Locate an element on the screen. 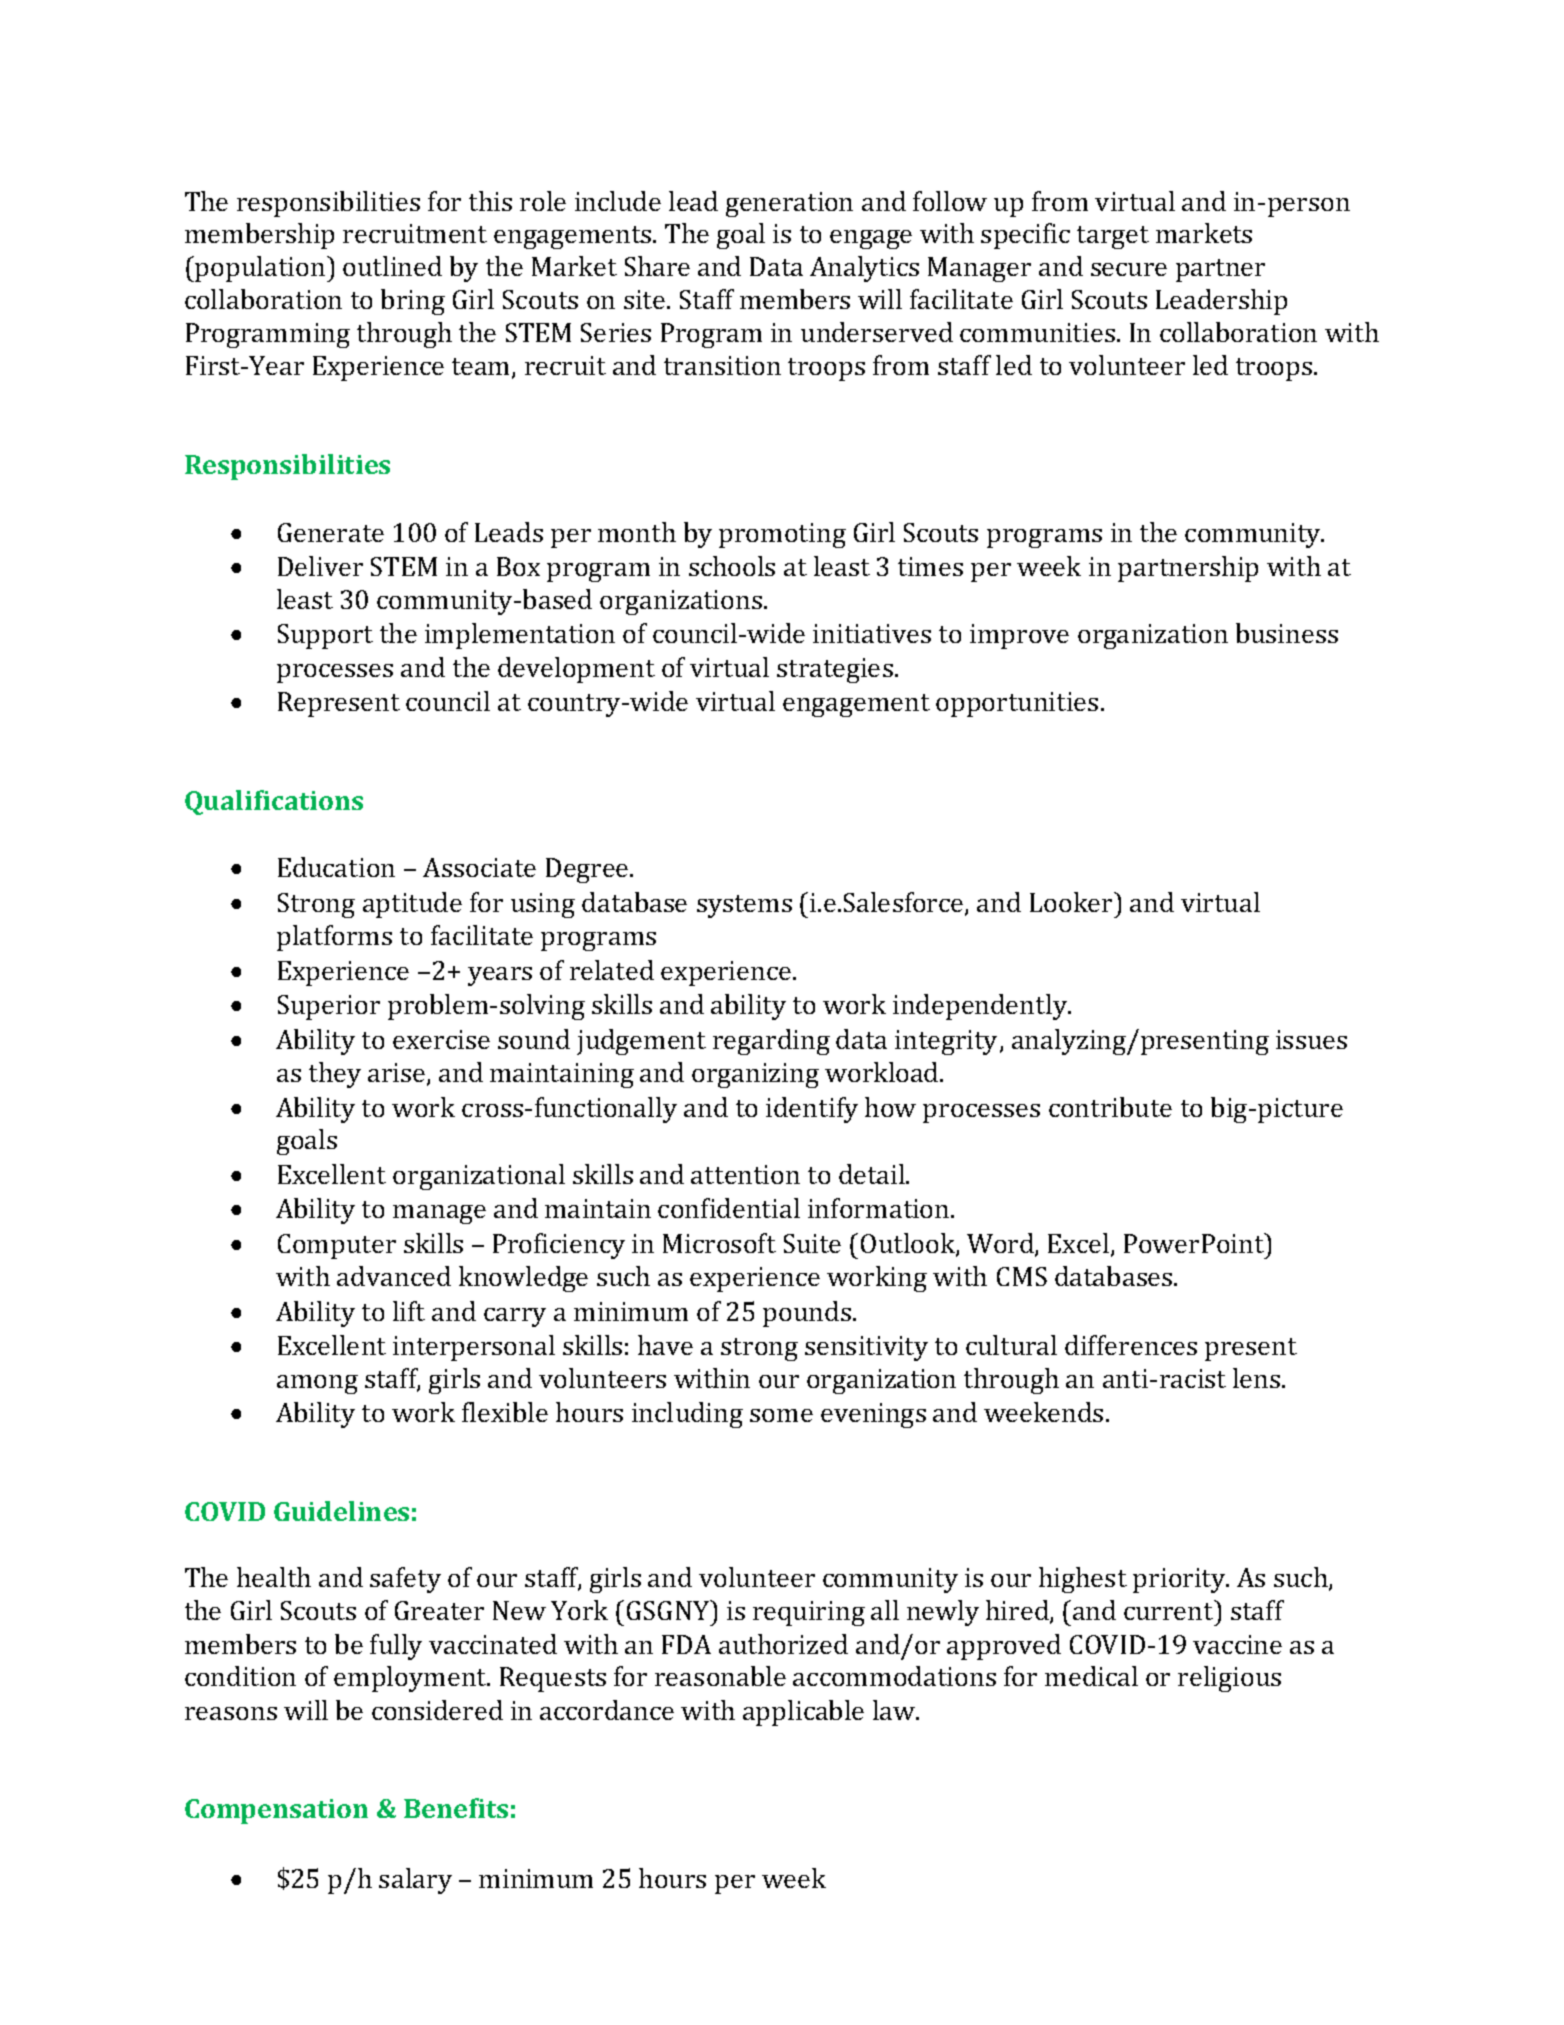  differences is located at coordinates (1131, 1345).
